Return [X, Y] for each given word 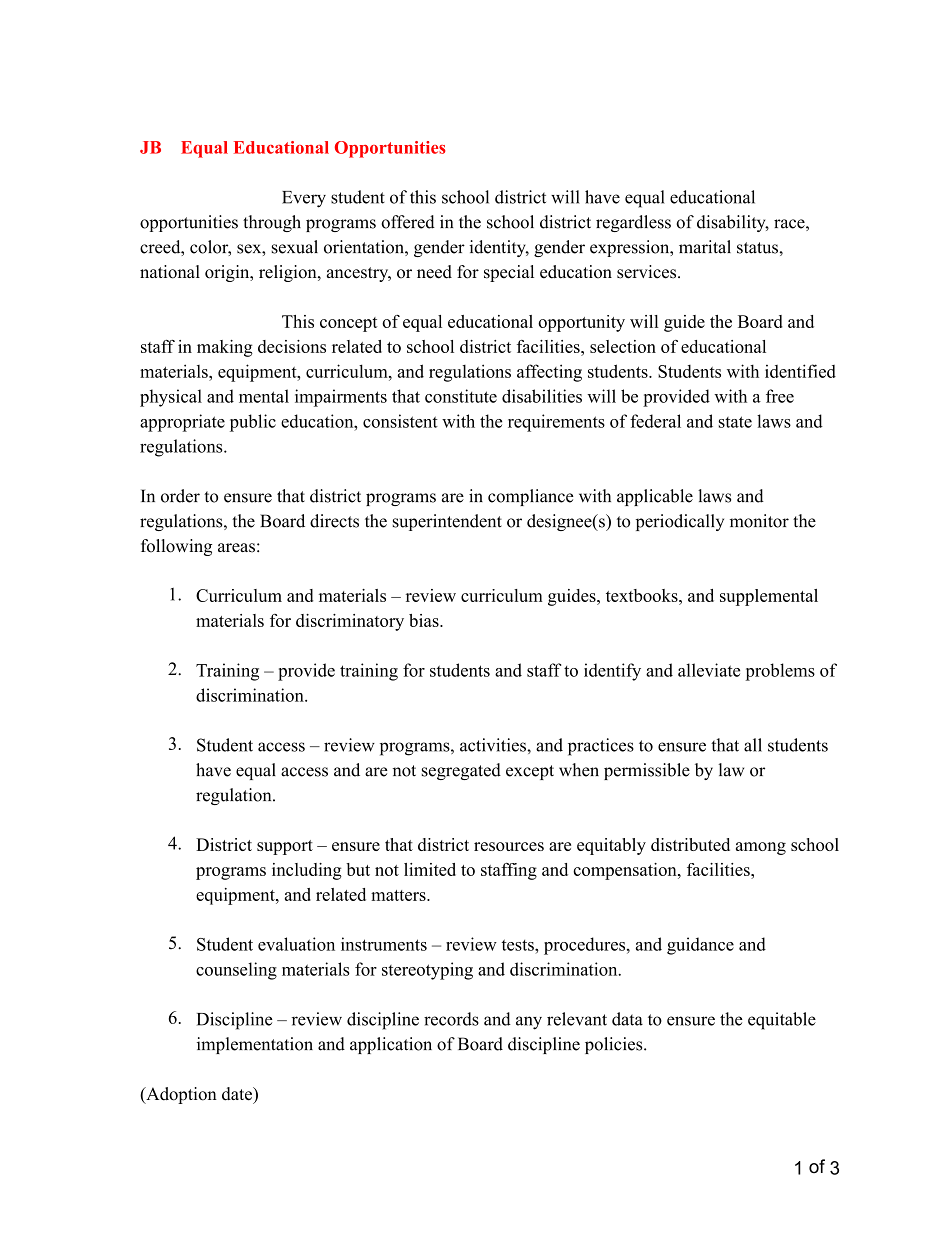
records [451, 1019]
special [509, 273]
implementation [255, 1045]
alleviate [709, 670]
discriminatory [350, 622]
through [272, 223]
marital [705, 247]
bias [425, 620]
